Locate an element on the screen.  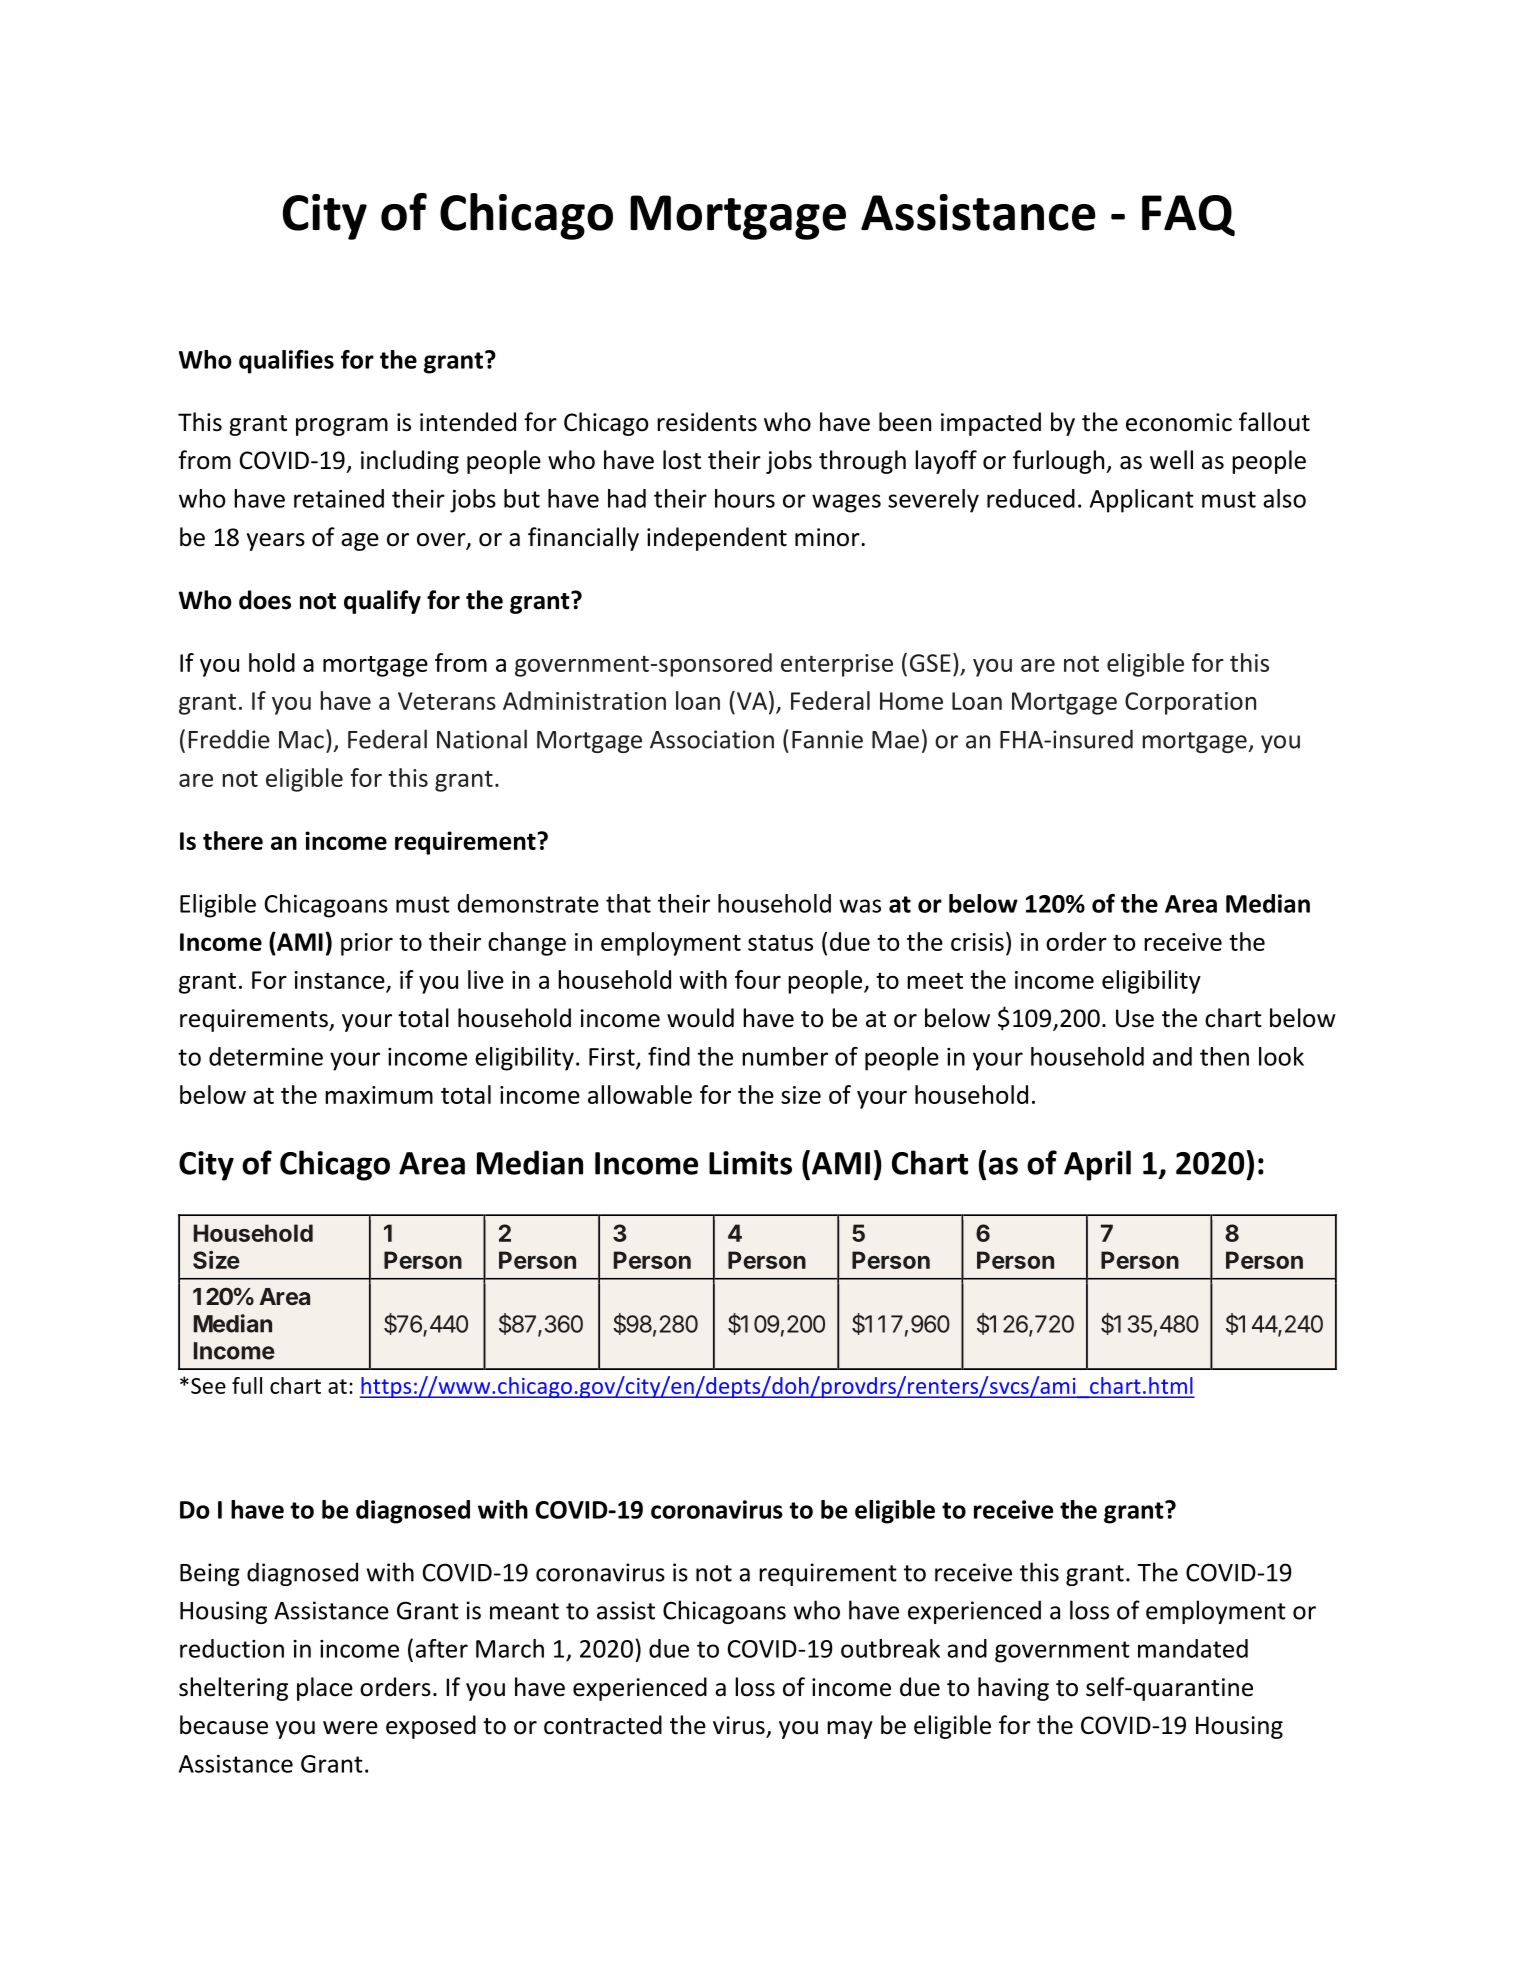
Corporation is located at coordinates (1190, 703).
